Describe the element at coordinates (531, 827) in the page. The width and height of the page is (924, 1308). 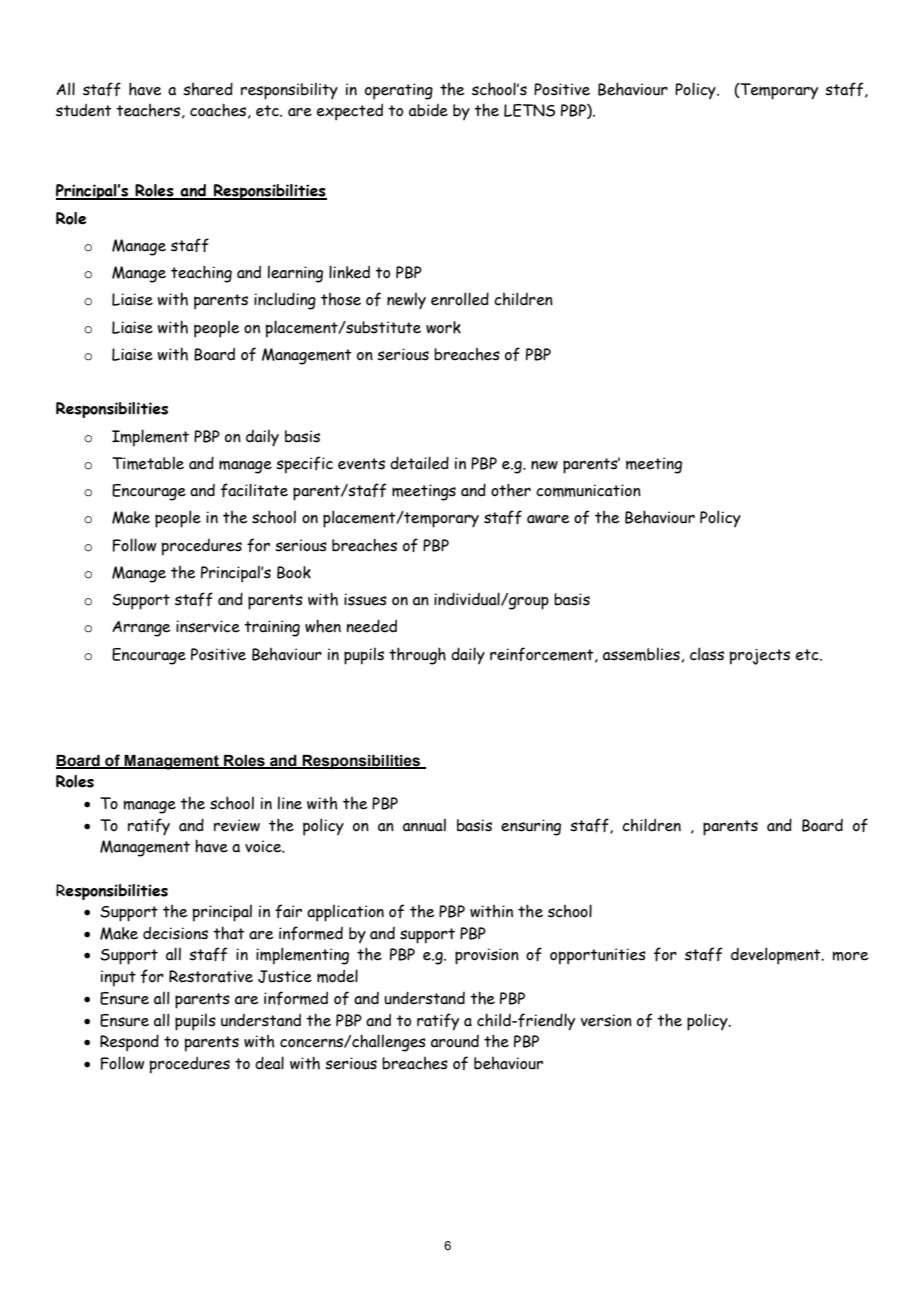
I see `ensuring` at that location.
